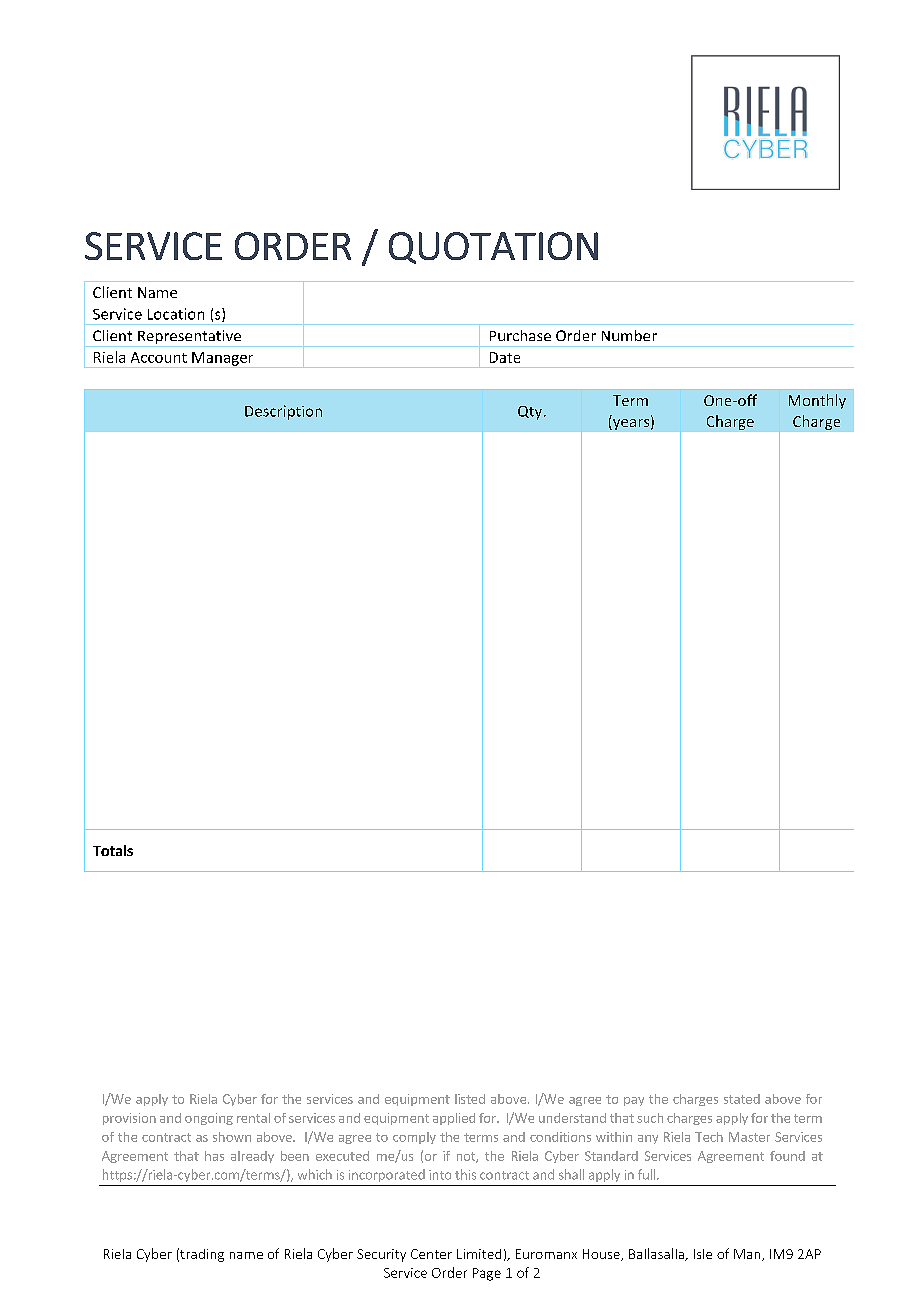  Describe the element at coordinates (493, 248) in the screenshot. I see `QUOTATION` at that location.
